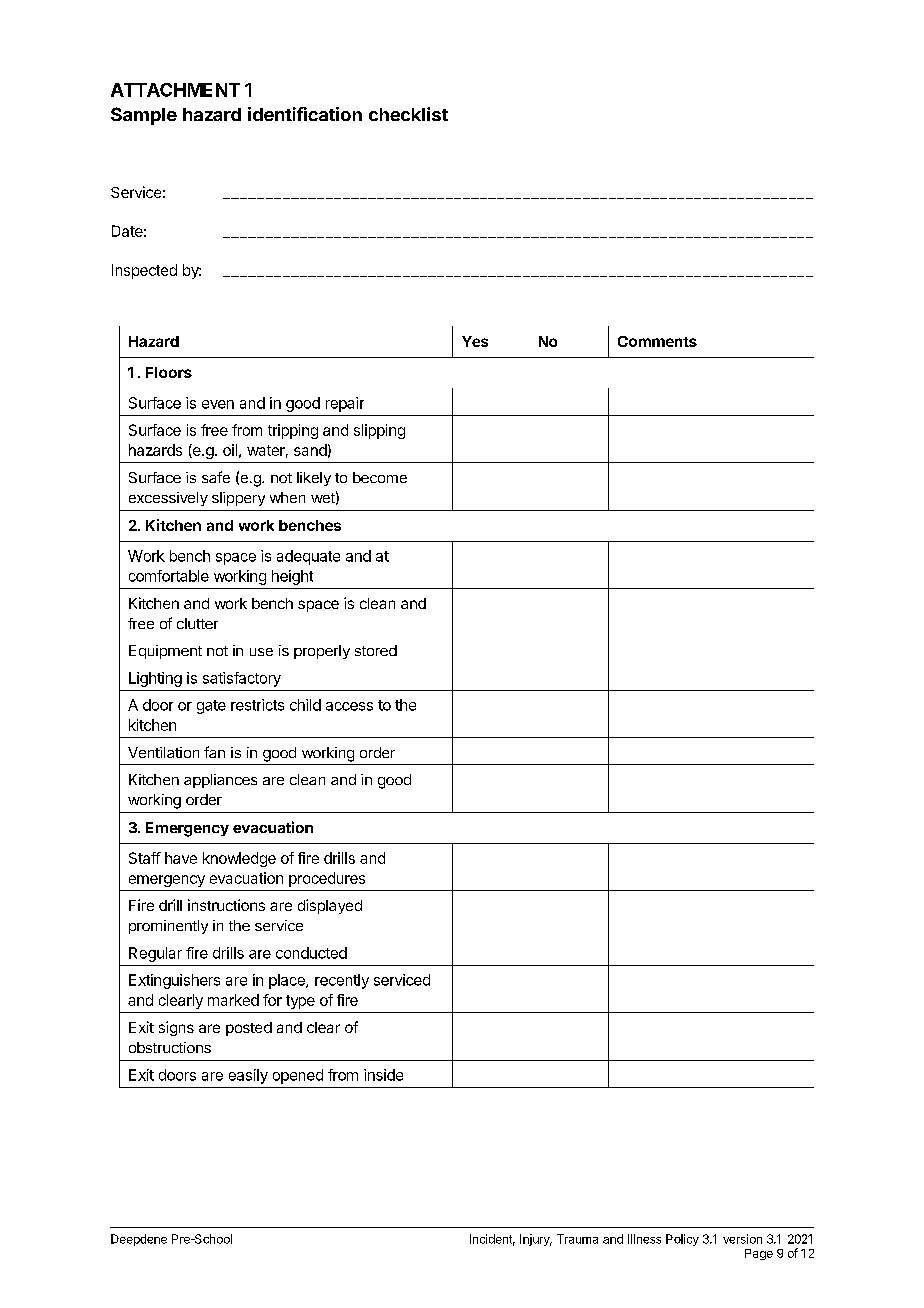  What do you see at coordinates (175, 90) in the image?
I see `ATTACHMENT` at bounding box center [175, 90].
